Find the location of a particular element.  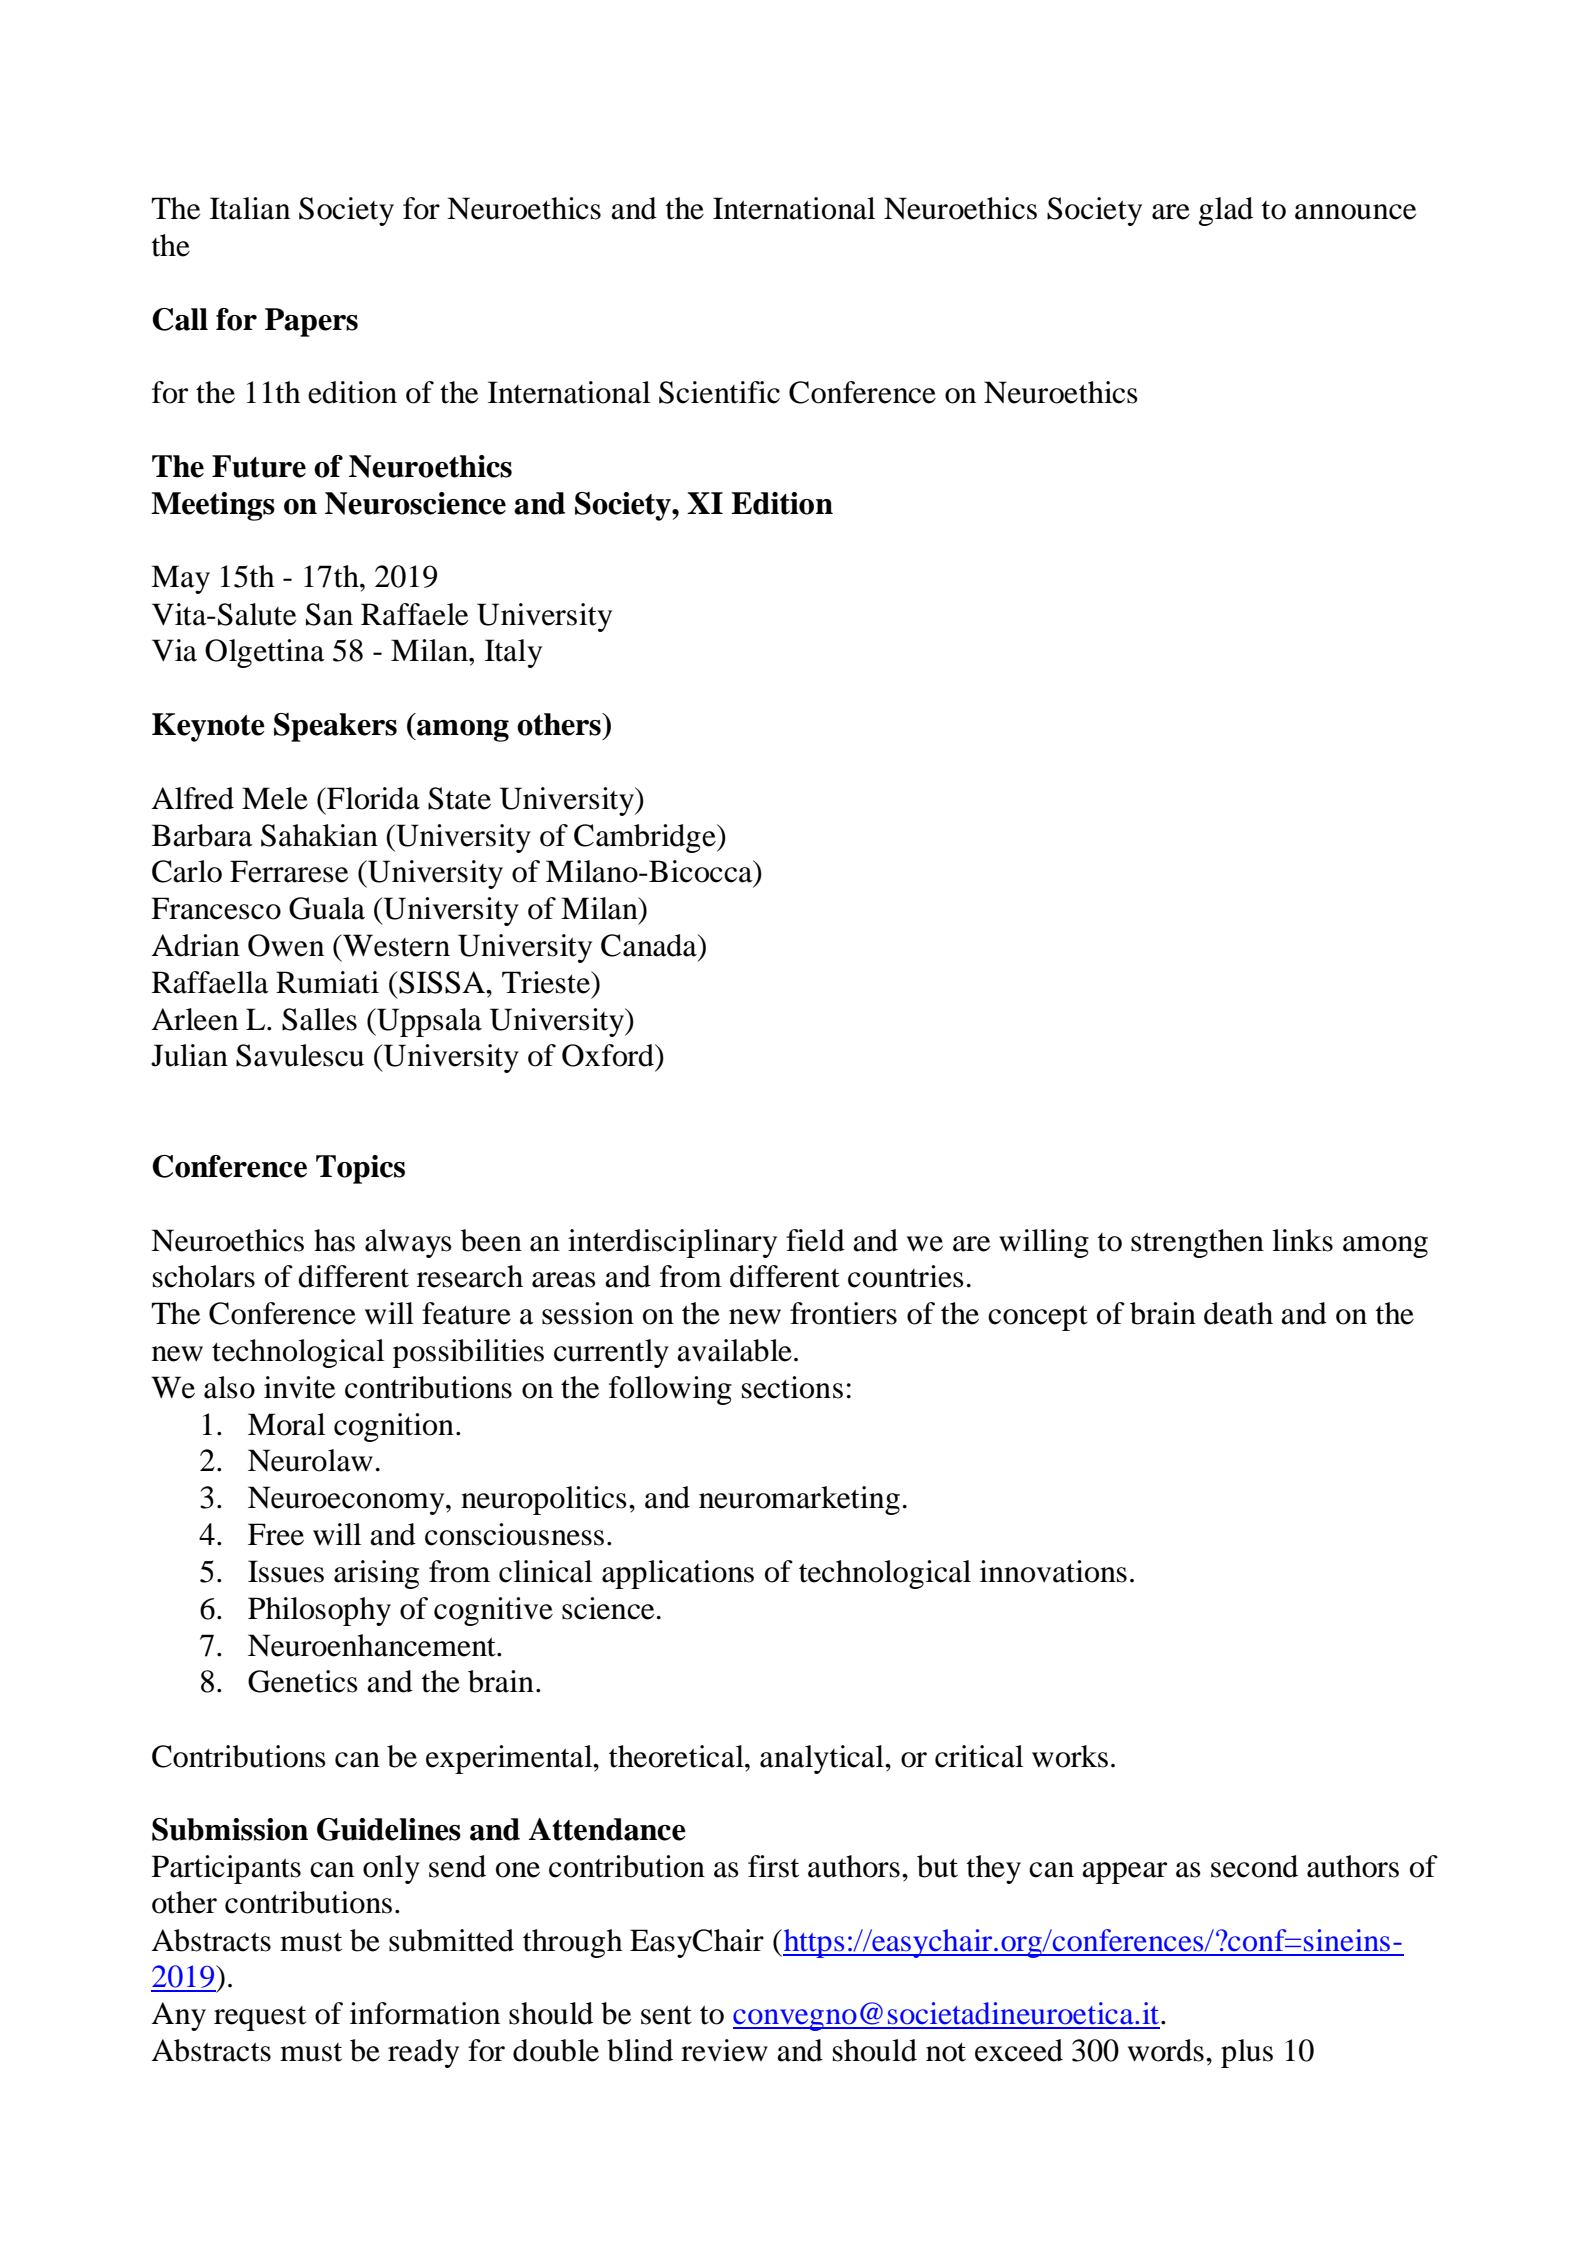

strengthen is located at coordinates (1197, 1243).
